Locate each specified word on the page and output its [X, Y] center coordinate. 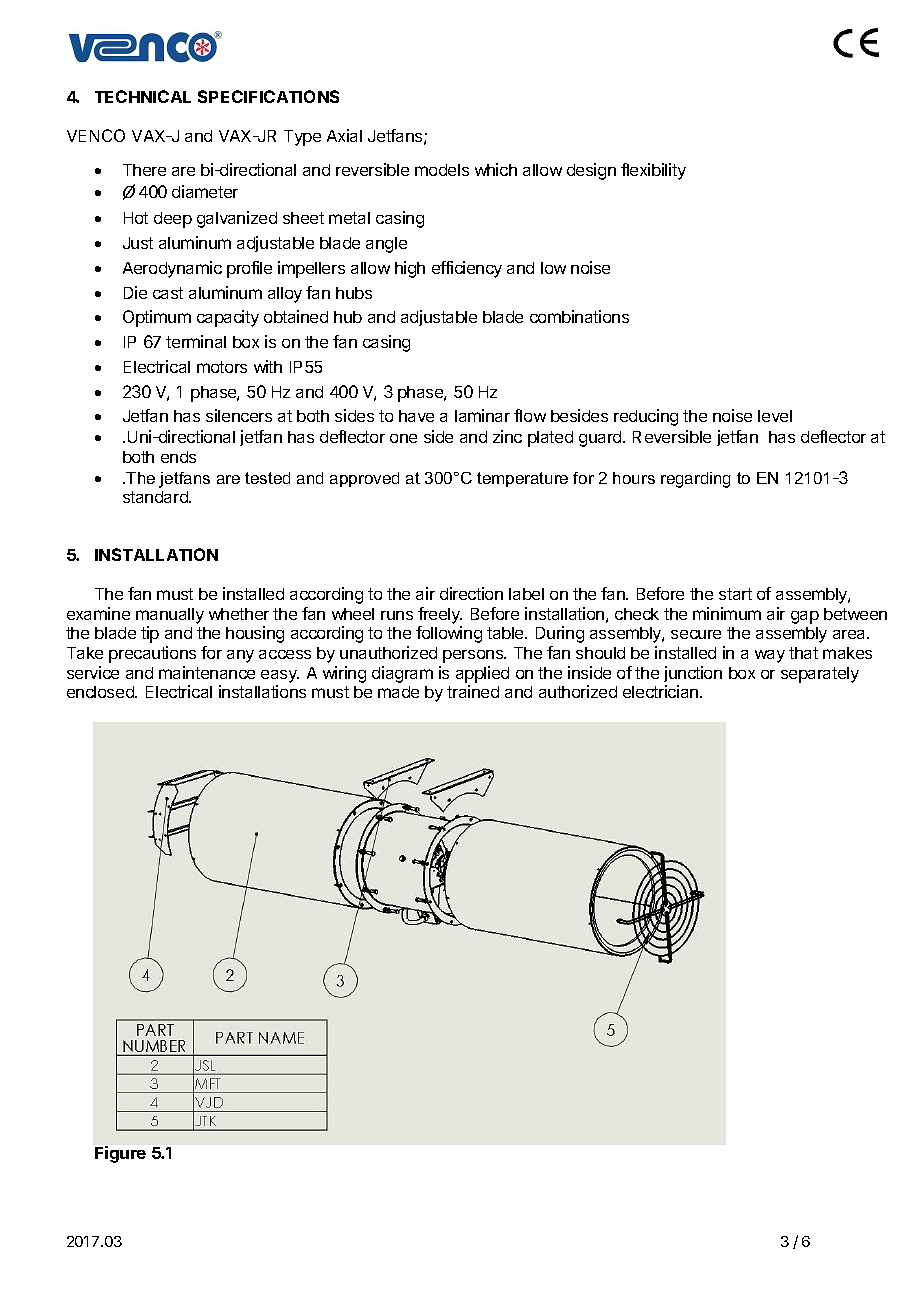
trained [473, 691]
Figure [120, 1154]
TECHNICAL [143, 96]
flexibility [653, 171]
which [496, 169]
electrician [662, 691]
